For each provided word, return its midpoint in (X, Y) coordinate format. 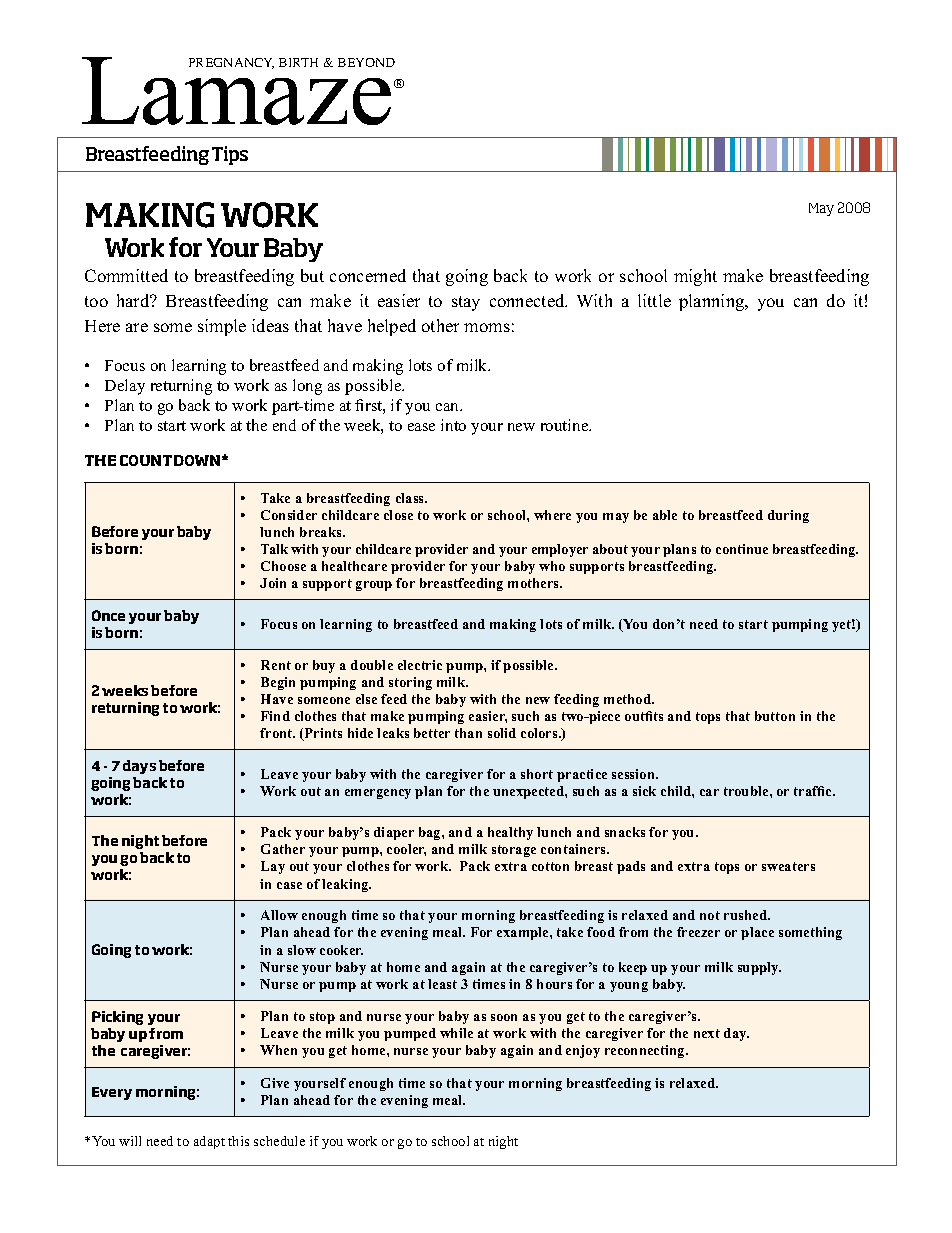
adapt (209, 1142)
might (695, 277)
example (524, 933)
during (788, 516)
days (139, 767)
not (710, 915)
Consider (289, 515)
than (468, 733)
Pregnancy (231, 63)
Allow (279, 915)
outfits (644, 716)
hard (134, 300)
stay (466, 303)
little (654, 300)
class (411, 498)
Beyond (366, 62)
